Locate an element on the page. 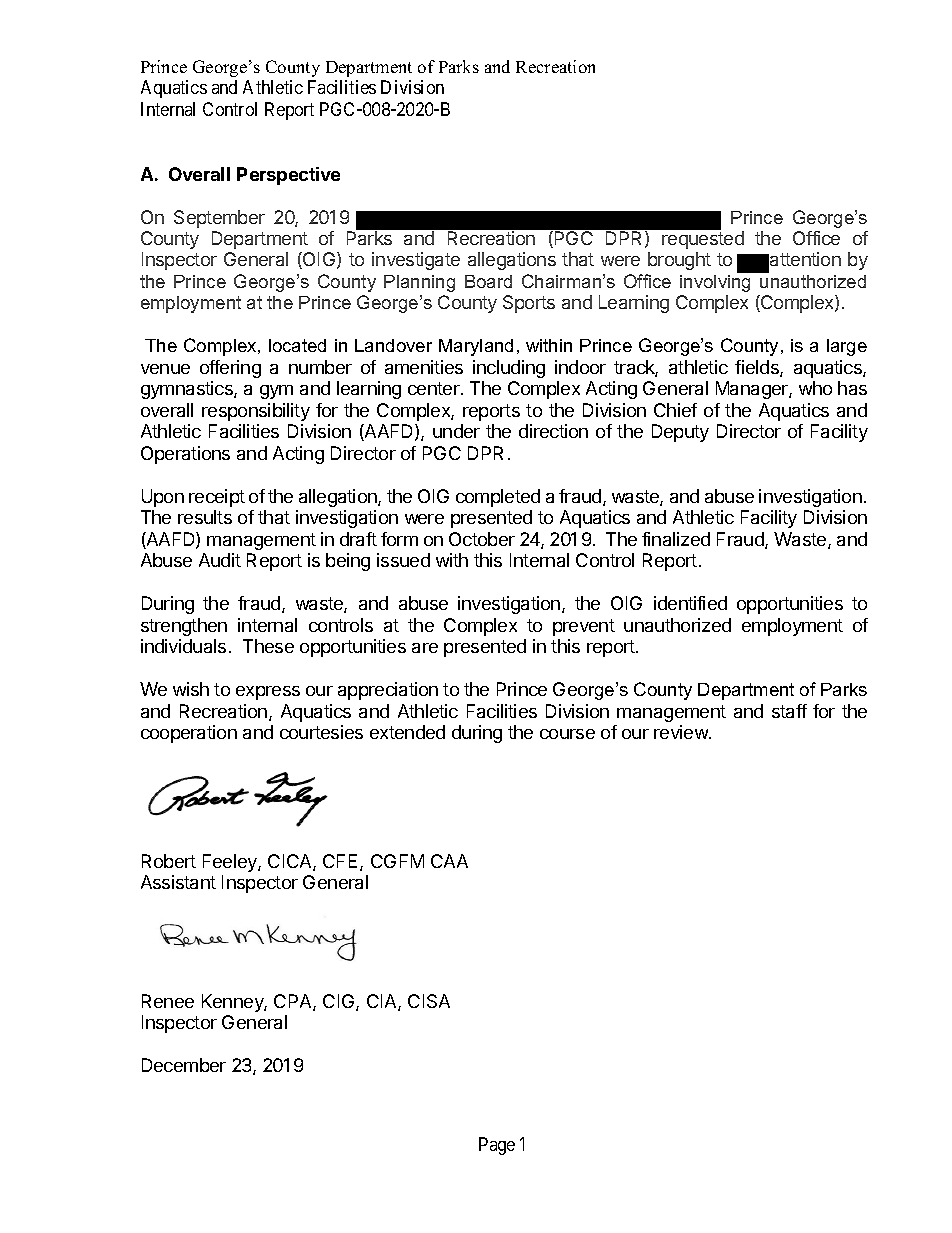  CISA is located at coordinates (429, 1001).
